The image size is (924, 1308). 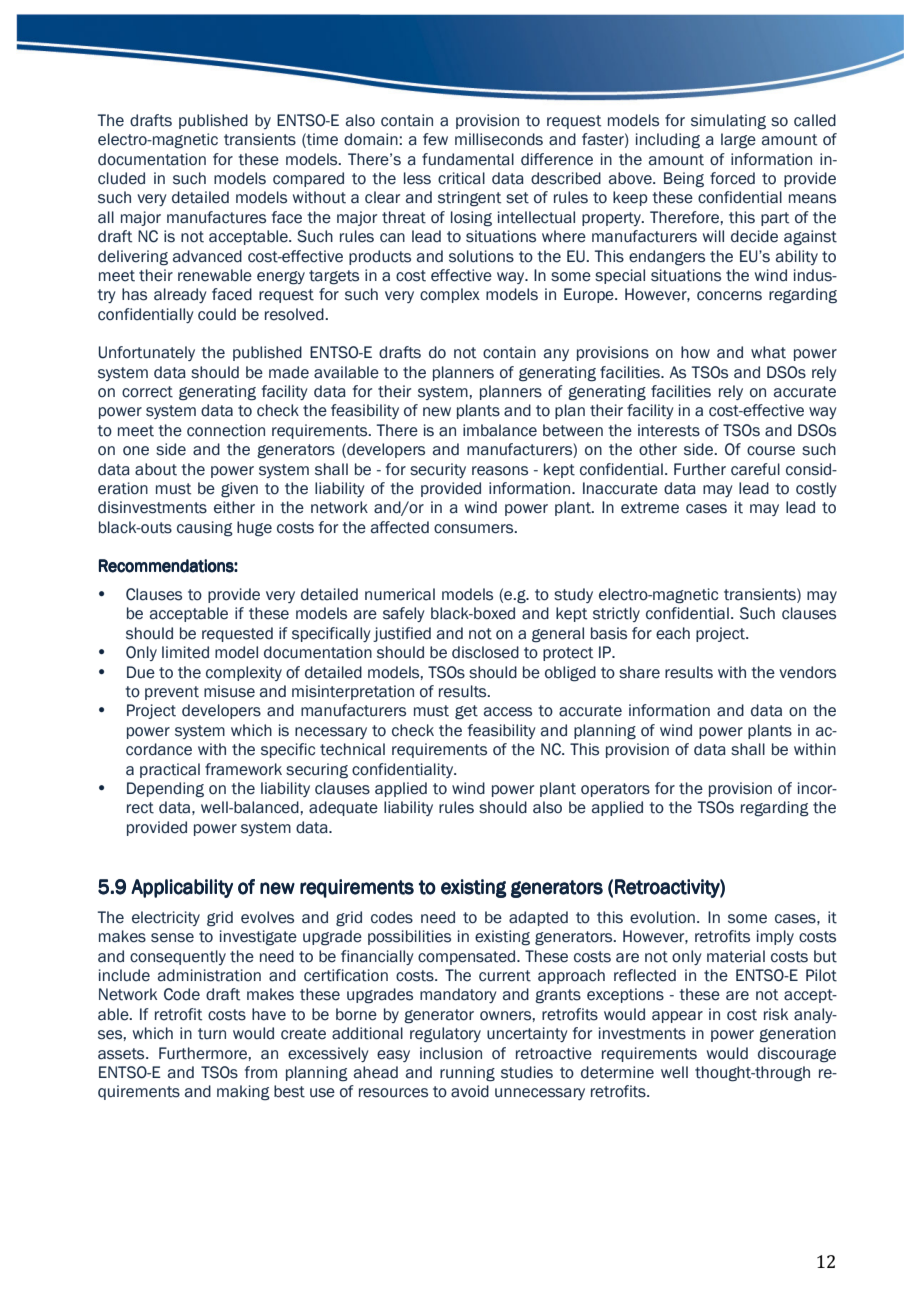 I want to click on large, so click(x=738, y=141).
